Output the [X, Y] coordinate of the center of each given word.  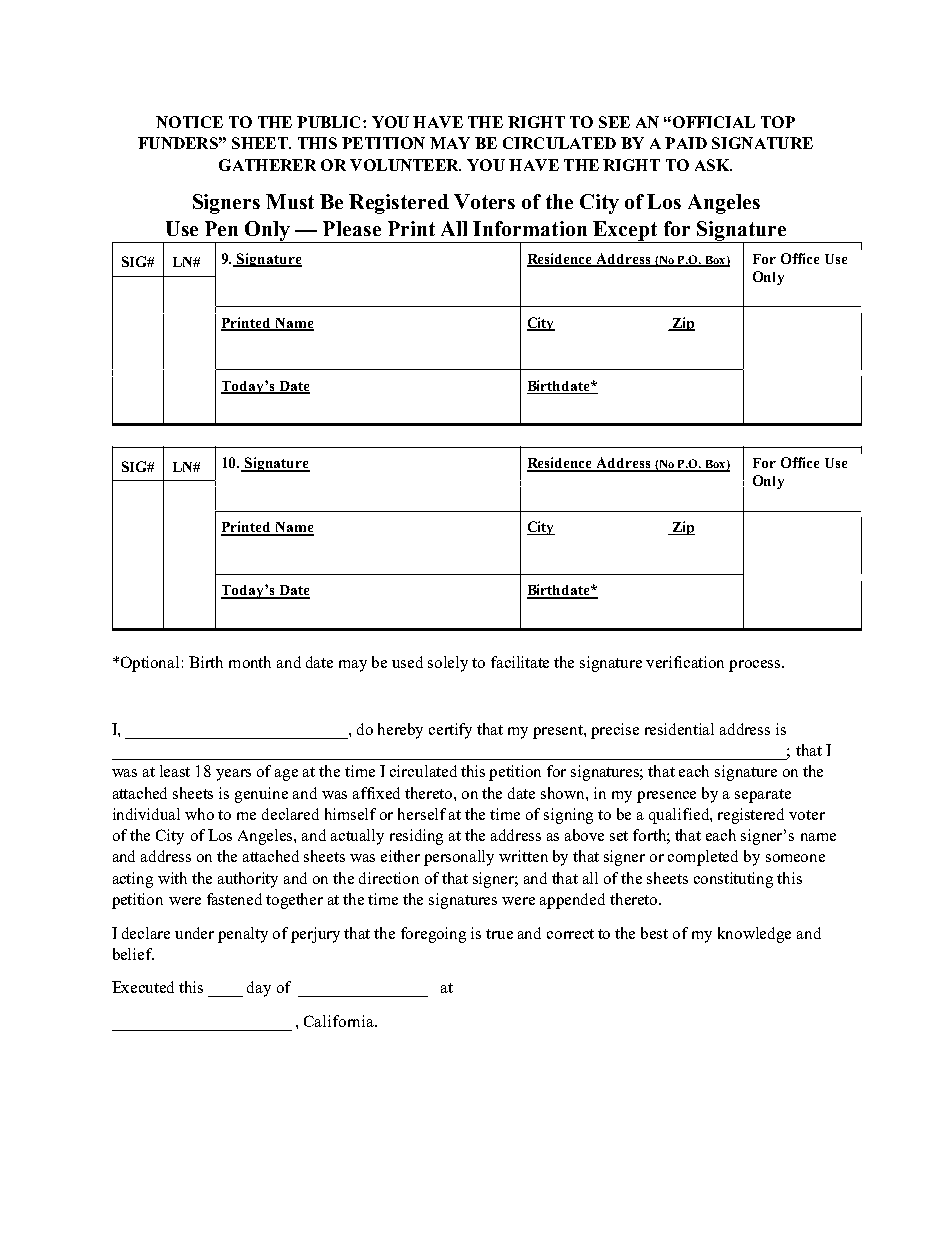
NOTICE [189, 122]
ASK [713, 165]
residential [679, 729]
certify [450, 731]
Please [352, 228]
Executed [143, 987]
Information [530, 228]
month [250, 662]
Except [625, 232]
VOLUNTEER [405, 165]
